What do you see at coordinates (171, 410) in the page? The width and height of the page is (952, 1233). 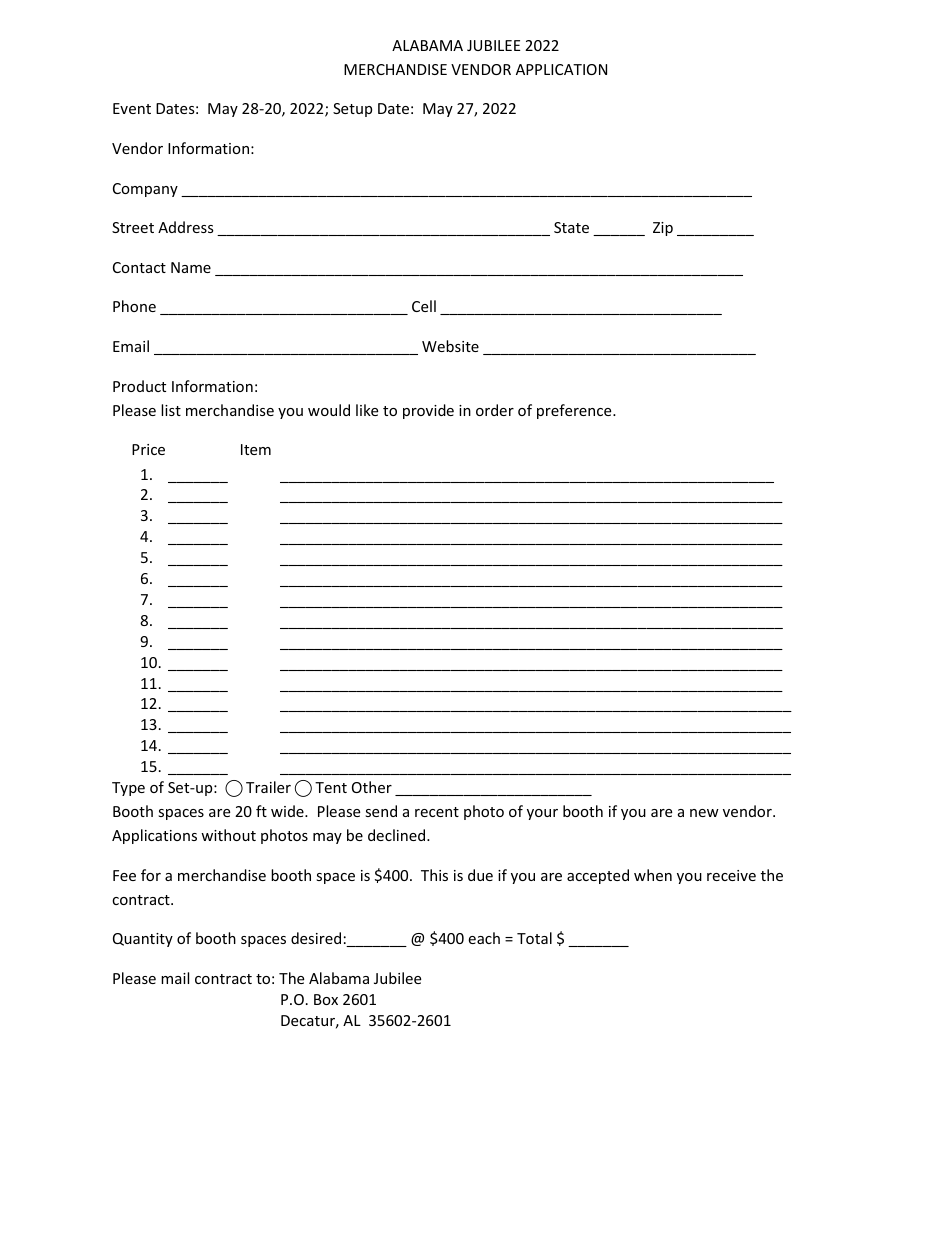 I see `list` at bounding box center [171, 410].
